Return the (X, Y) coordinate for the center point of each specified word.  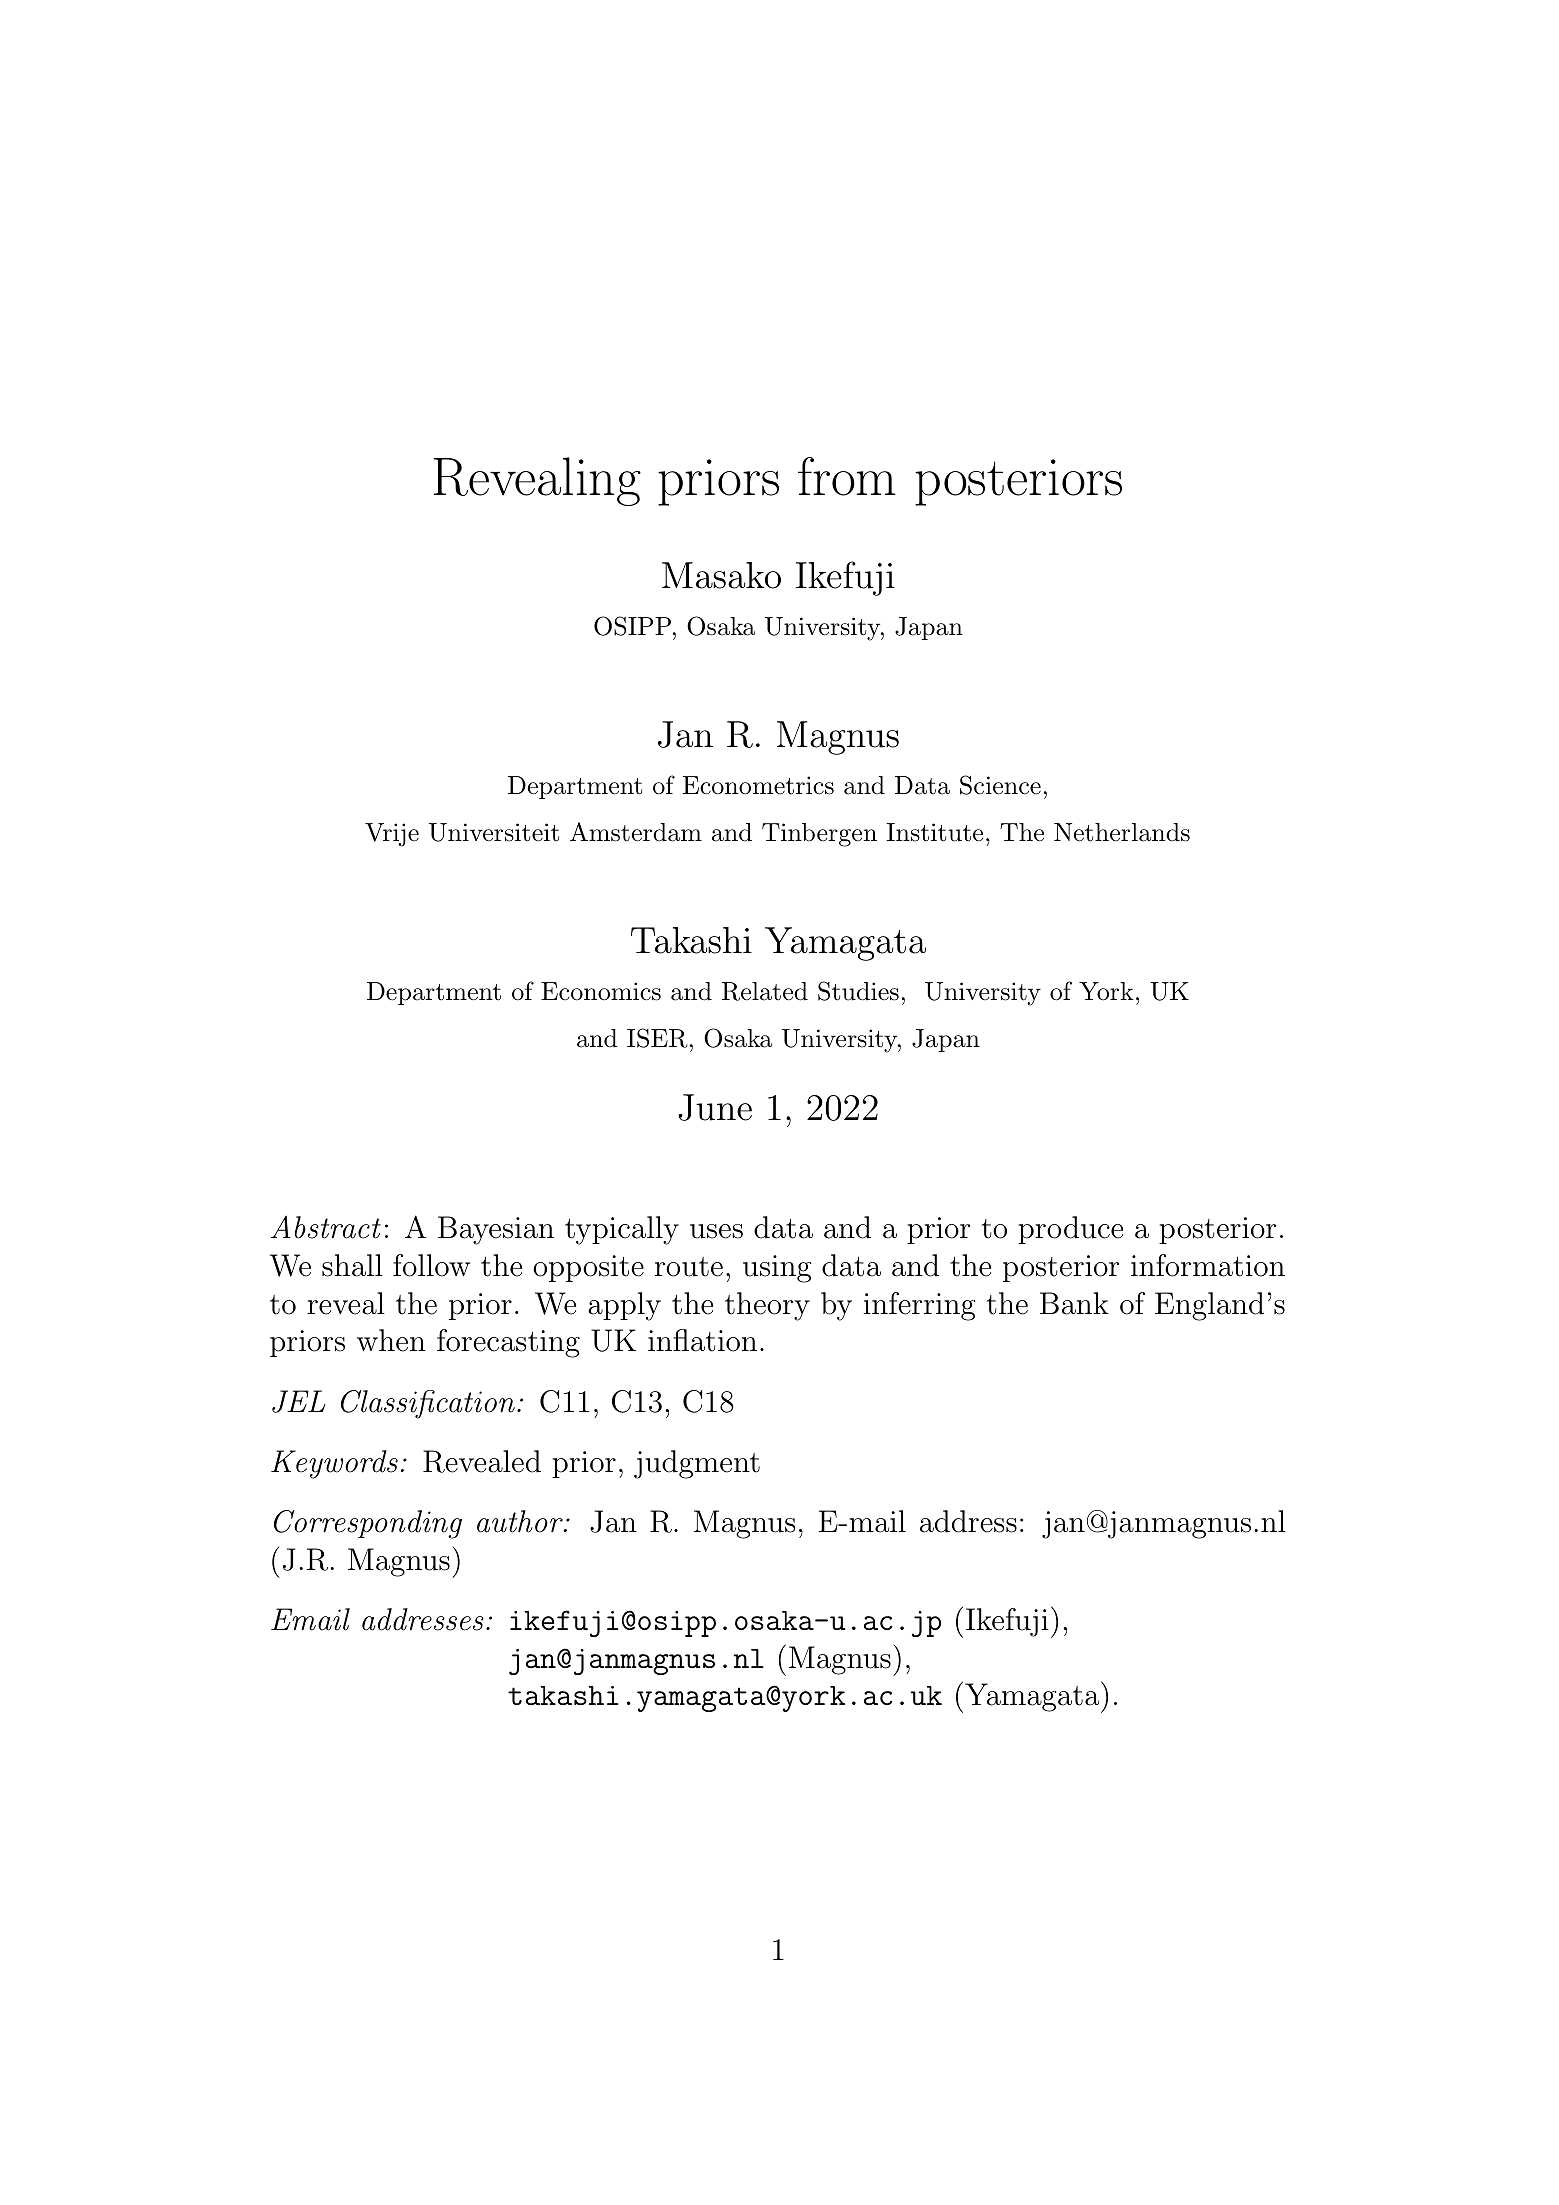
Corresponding (368, 1524)
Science (1000, 785)
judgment (697, 1464)
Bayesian (496, 1230)
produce (1070, 1230)
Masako (721, 575)
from (847, 476)
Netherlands (1122, 832)
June (715, 1107)
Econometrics (758, 785)
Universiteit (494, 832)
